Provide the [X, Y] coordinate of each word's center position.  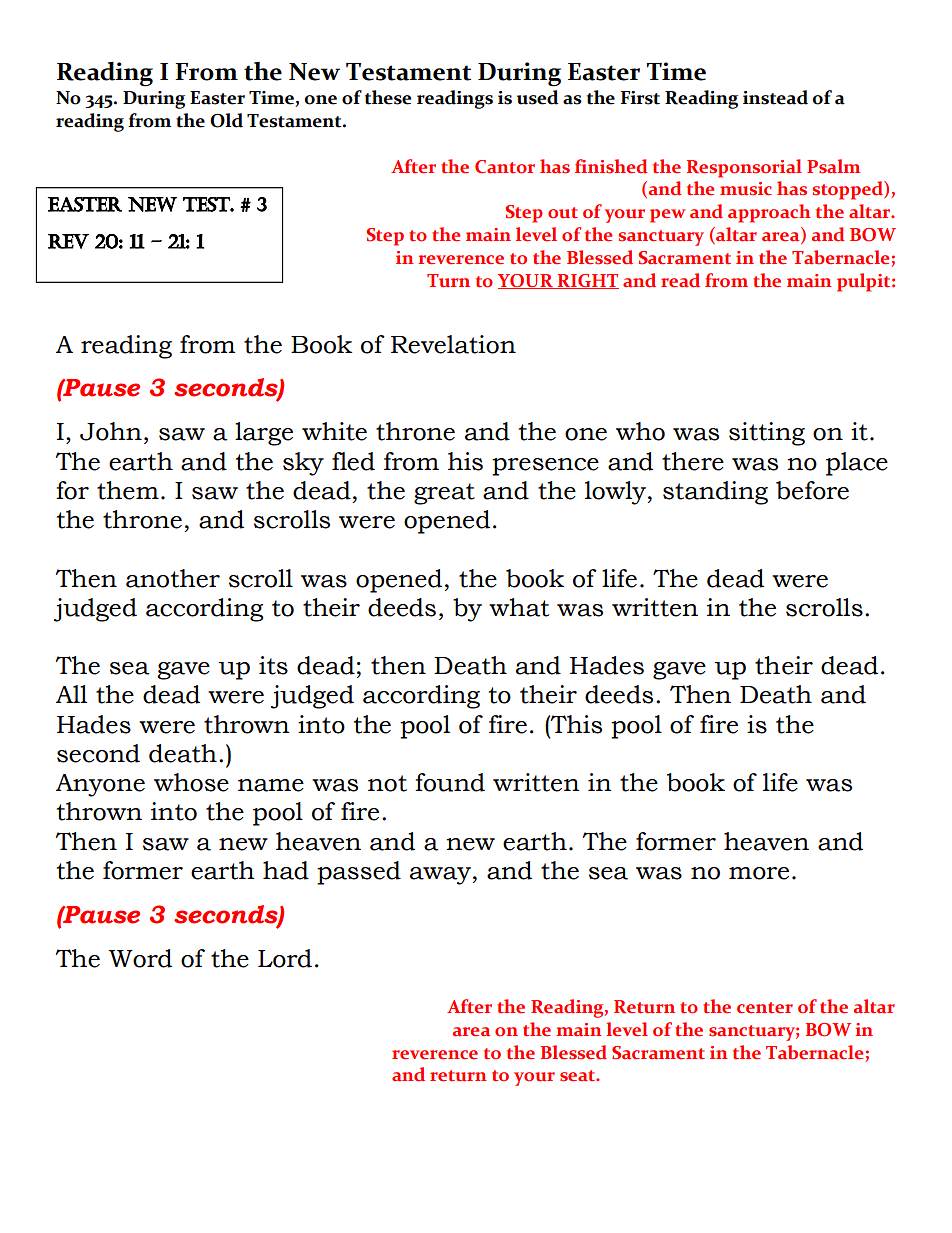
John [111, 431]
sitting [767, 434]
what [519, 607]
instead [775, 97]
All [71, 694]
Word [140, 958]
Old [226, 120]
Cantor [505, 167]
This [575, 724]
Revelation [453, 344]
